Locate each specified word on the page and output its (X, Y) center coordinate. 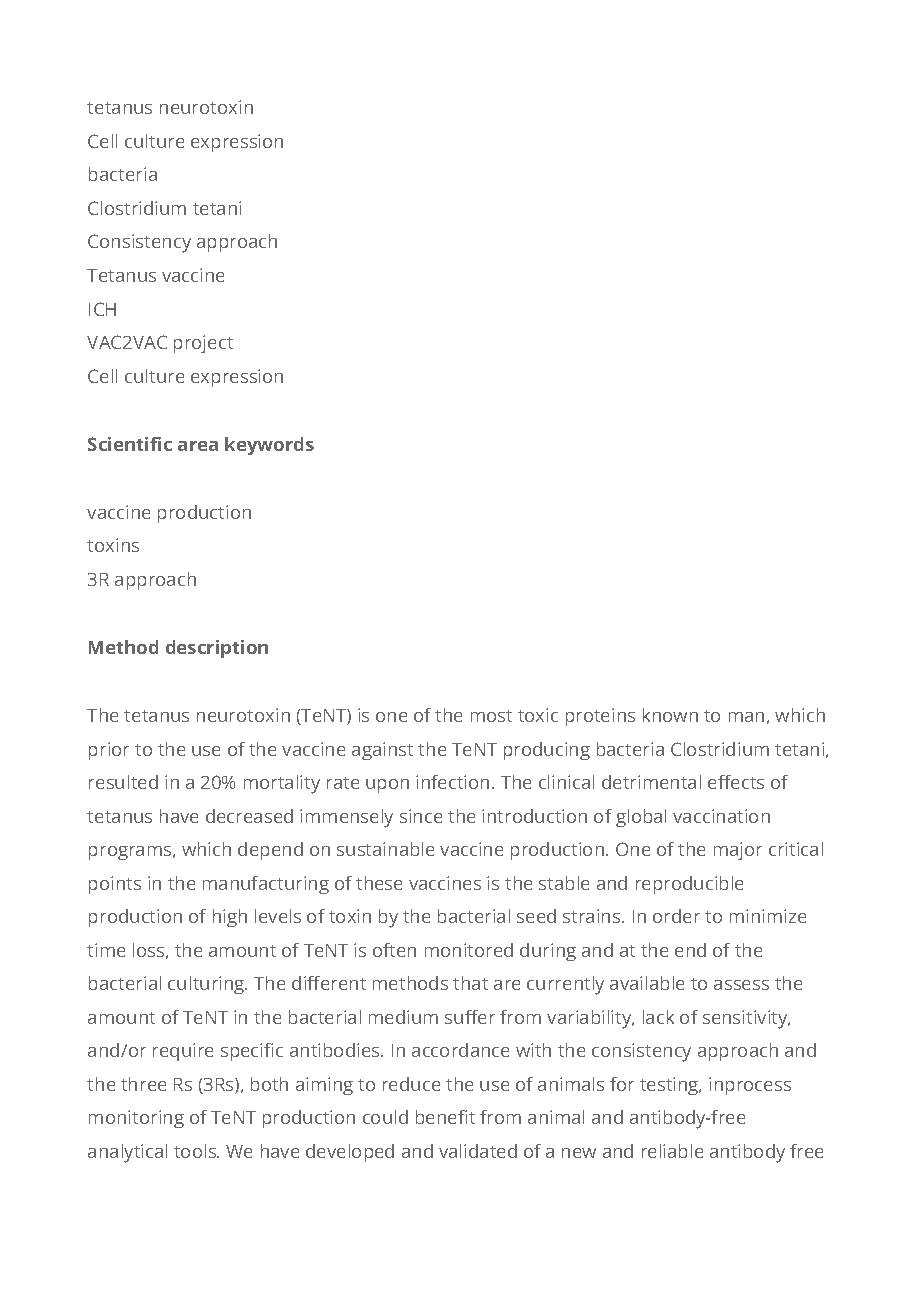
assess (741, 985)
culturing (207, 985)
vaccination (721, 816)
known (670, 715)
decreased (249, 816)
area (198, 446)
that (470, 983)
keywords (269, 446)
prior (109, 751)
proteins (600, 717)
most (491, 716)
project (203, 344)
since (421, 816)
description (217, 649)
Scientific (130, 444)
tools (196, 1151)
